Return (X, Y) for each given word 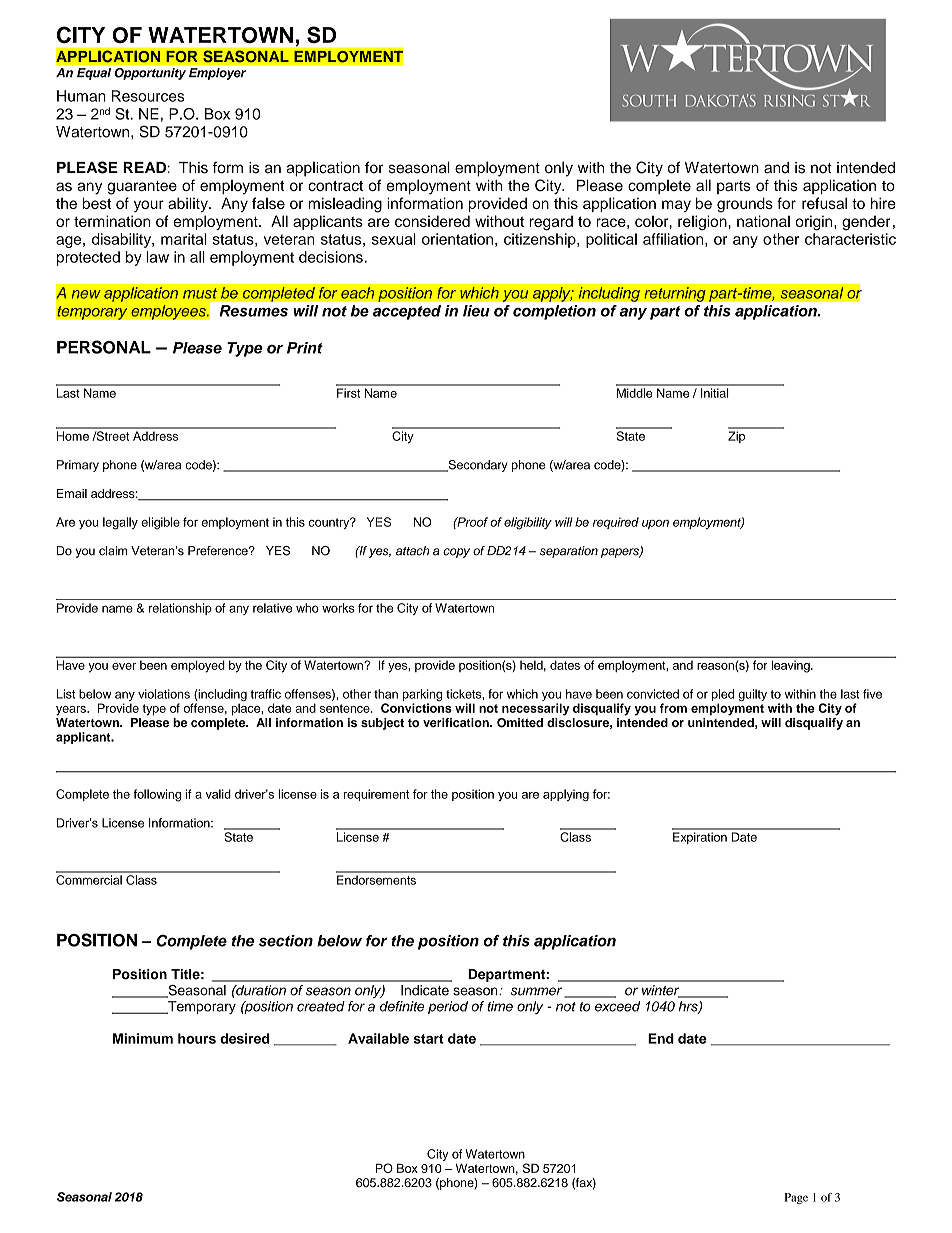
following (157, 795)
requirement (376, 795)
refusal (824, 203)
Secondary (477, 466)
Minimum (143, 1038)
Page (796, 1198)
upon (655, 524)
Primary (78, 466)
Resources (148, 96)
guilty (752, 695)
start (429, 1039)
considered (432, 221)
